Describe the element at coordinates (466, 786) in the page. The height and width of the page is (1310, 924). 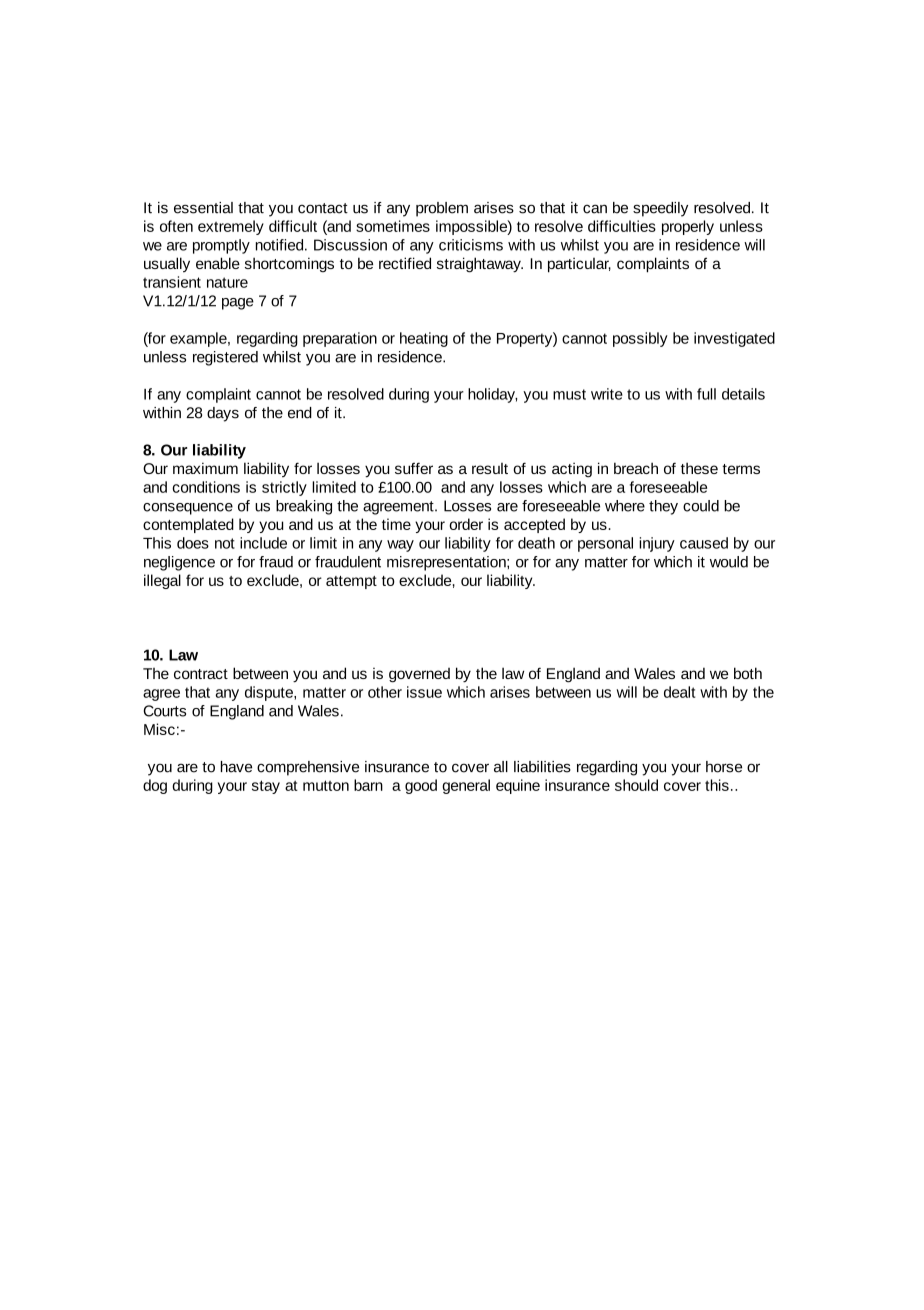
I see `general` at that location.
